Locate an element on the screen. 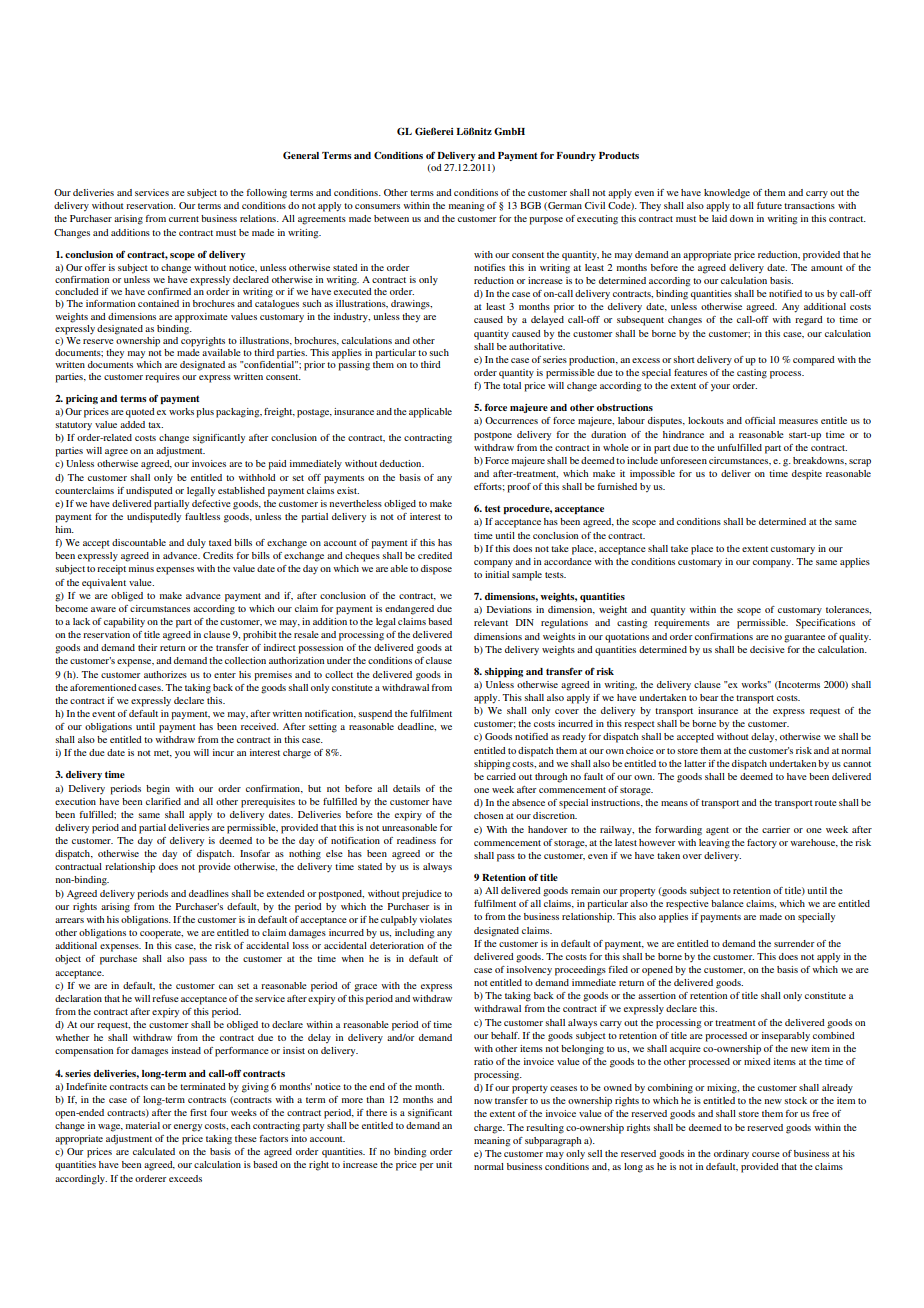 Image resolution: width=924 pixels, height=1308 pixels. carrier is located at coordinates (776, 829).
